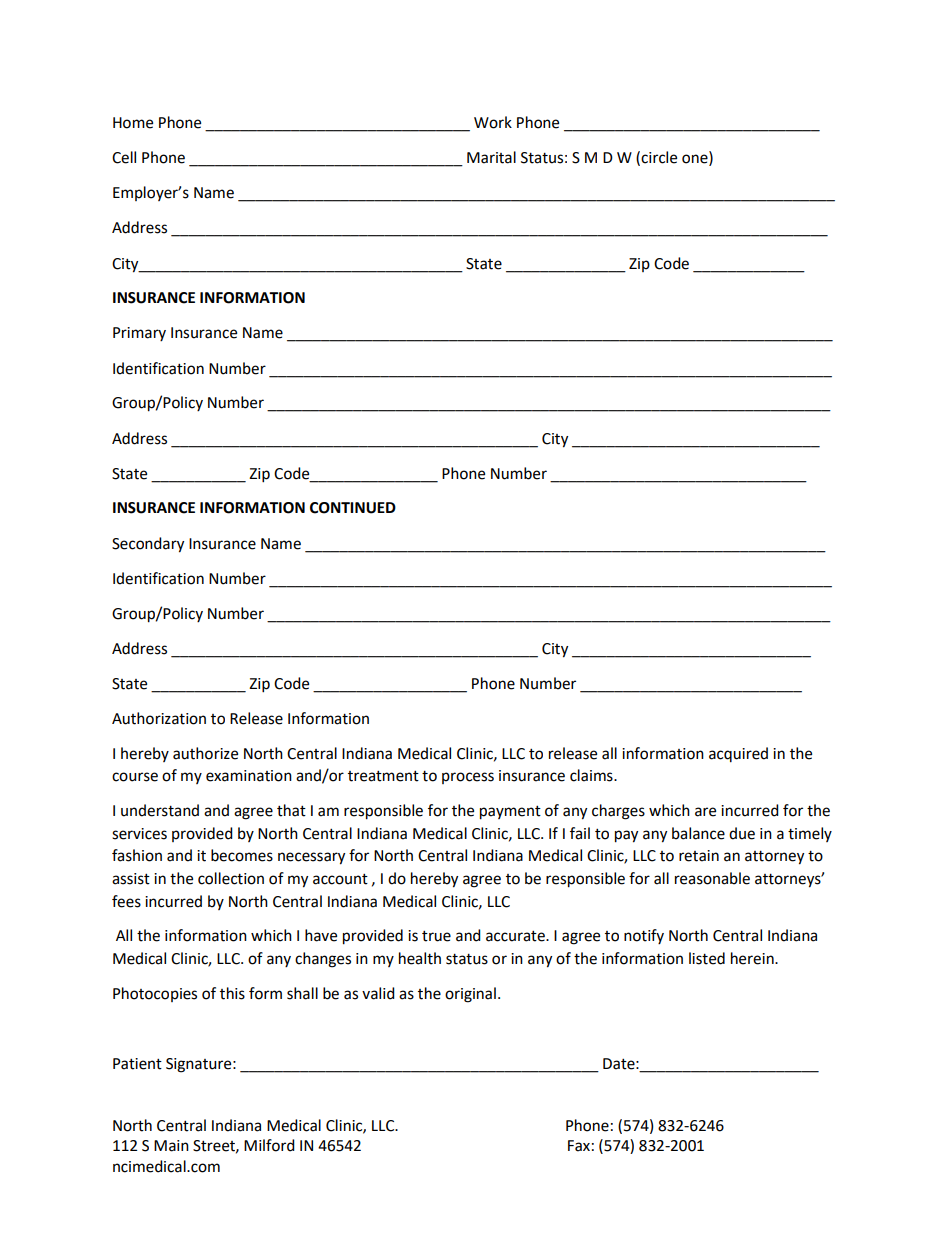 The height and width of the screenshot is (1233, 952). What do you see at coordinates (491, 157) in the screenshot?
I see `Marital` at bounding box center [491, 157].
